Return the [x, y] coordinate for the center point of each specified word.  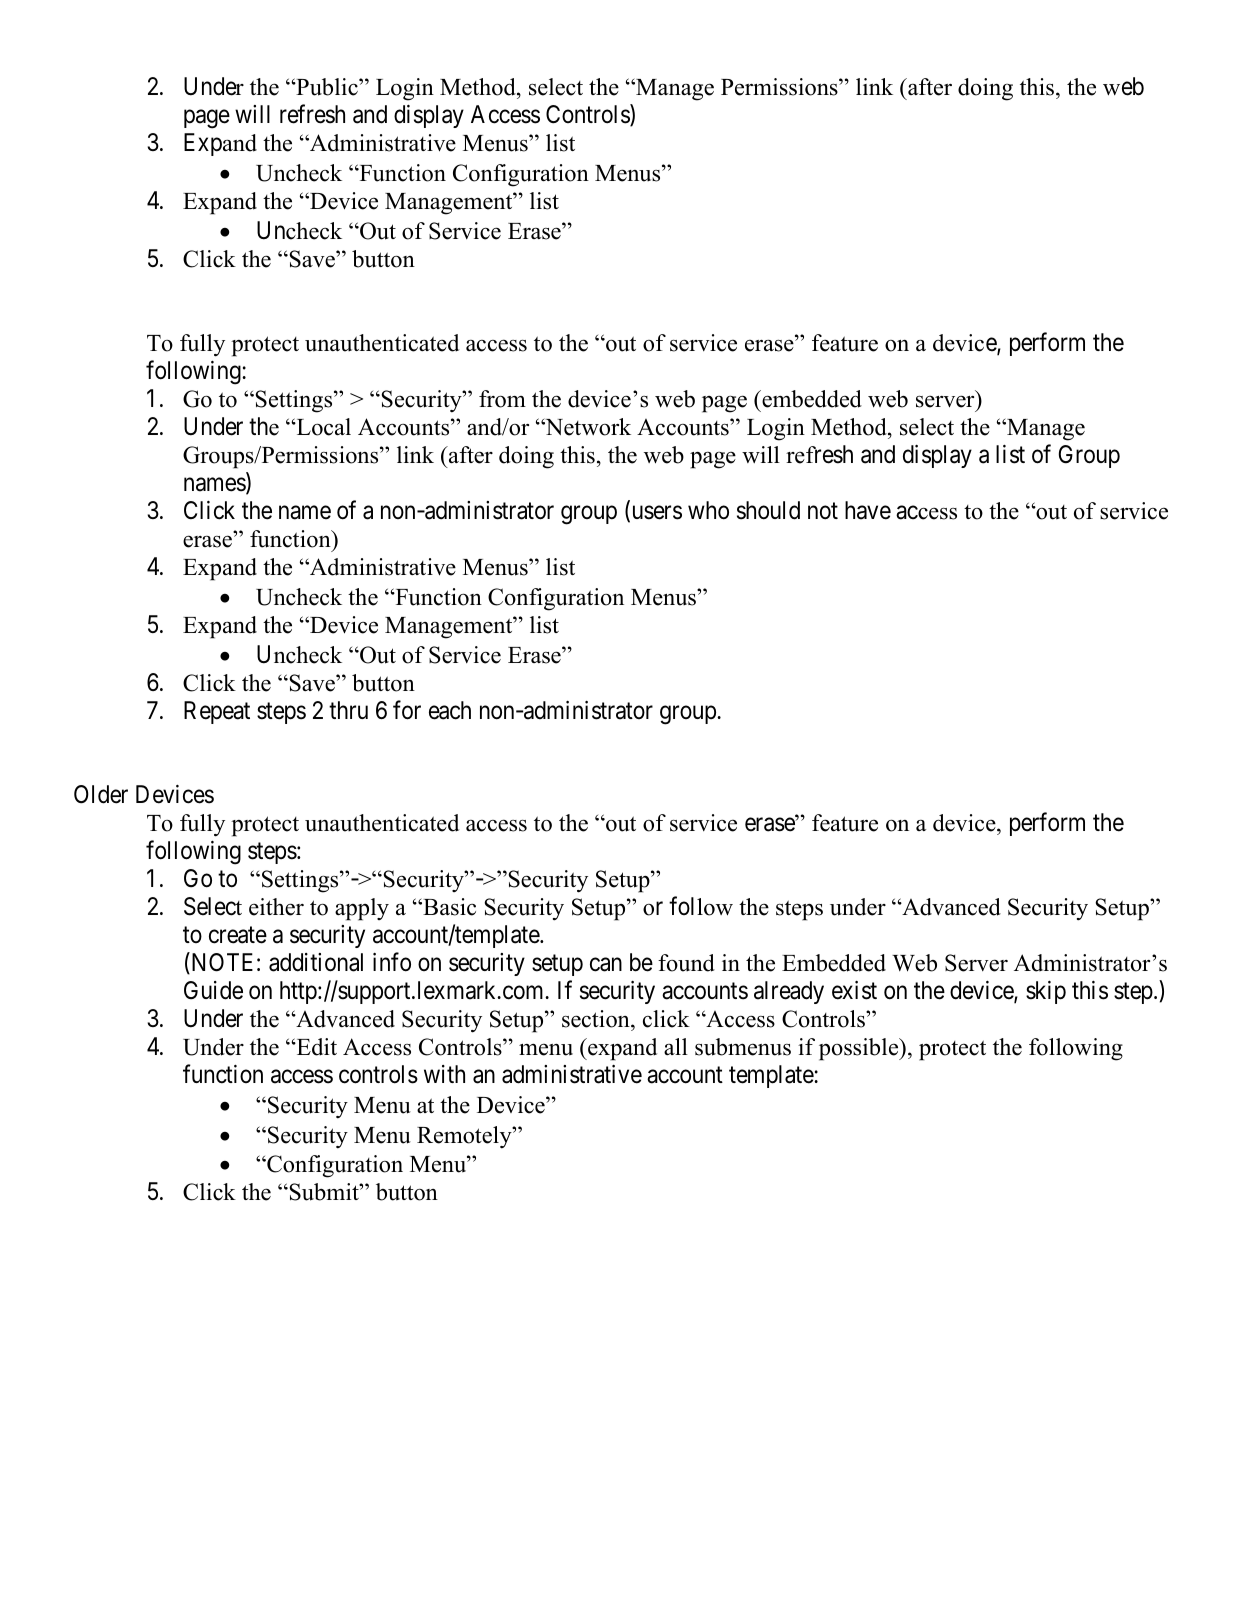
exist [854, 990]
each [450, 710]
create [238, 935]
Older [101, 794]
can [606, 965]
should [768, 510]
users [655, 514]
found [686, 963]
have [868, 510]
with [444, 1074]
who [708, 510]
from [502, 399]
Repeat [217, 712]
